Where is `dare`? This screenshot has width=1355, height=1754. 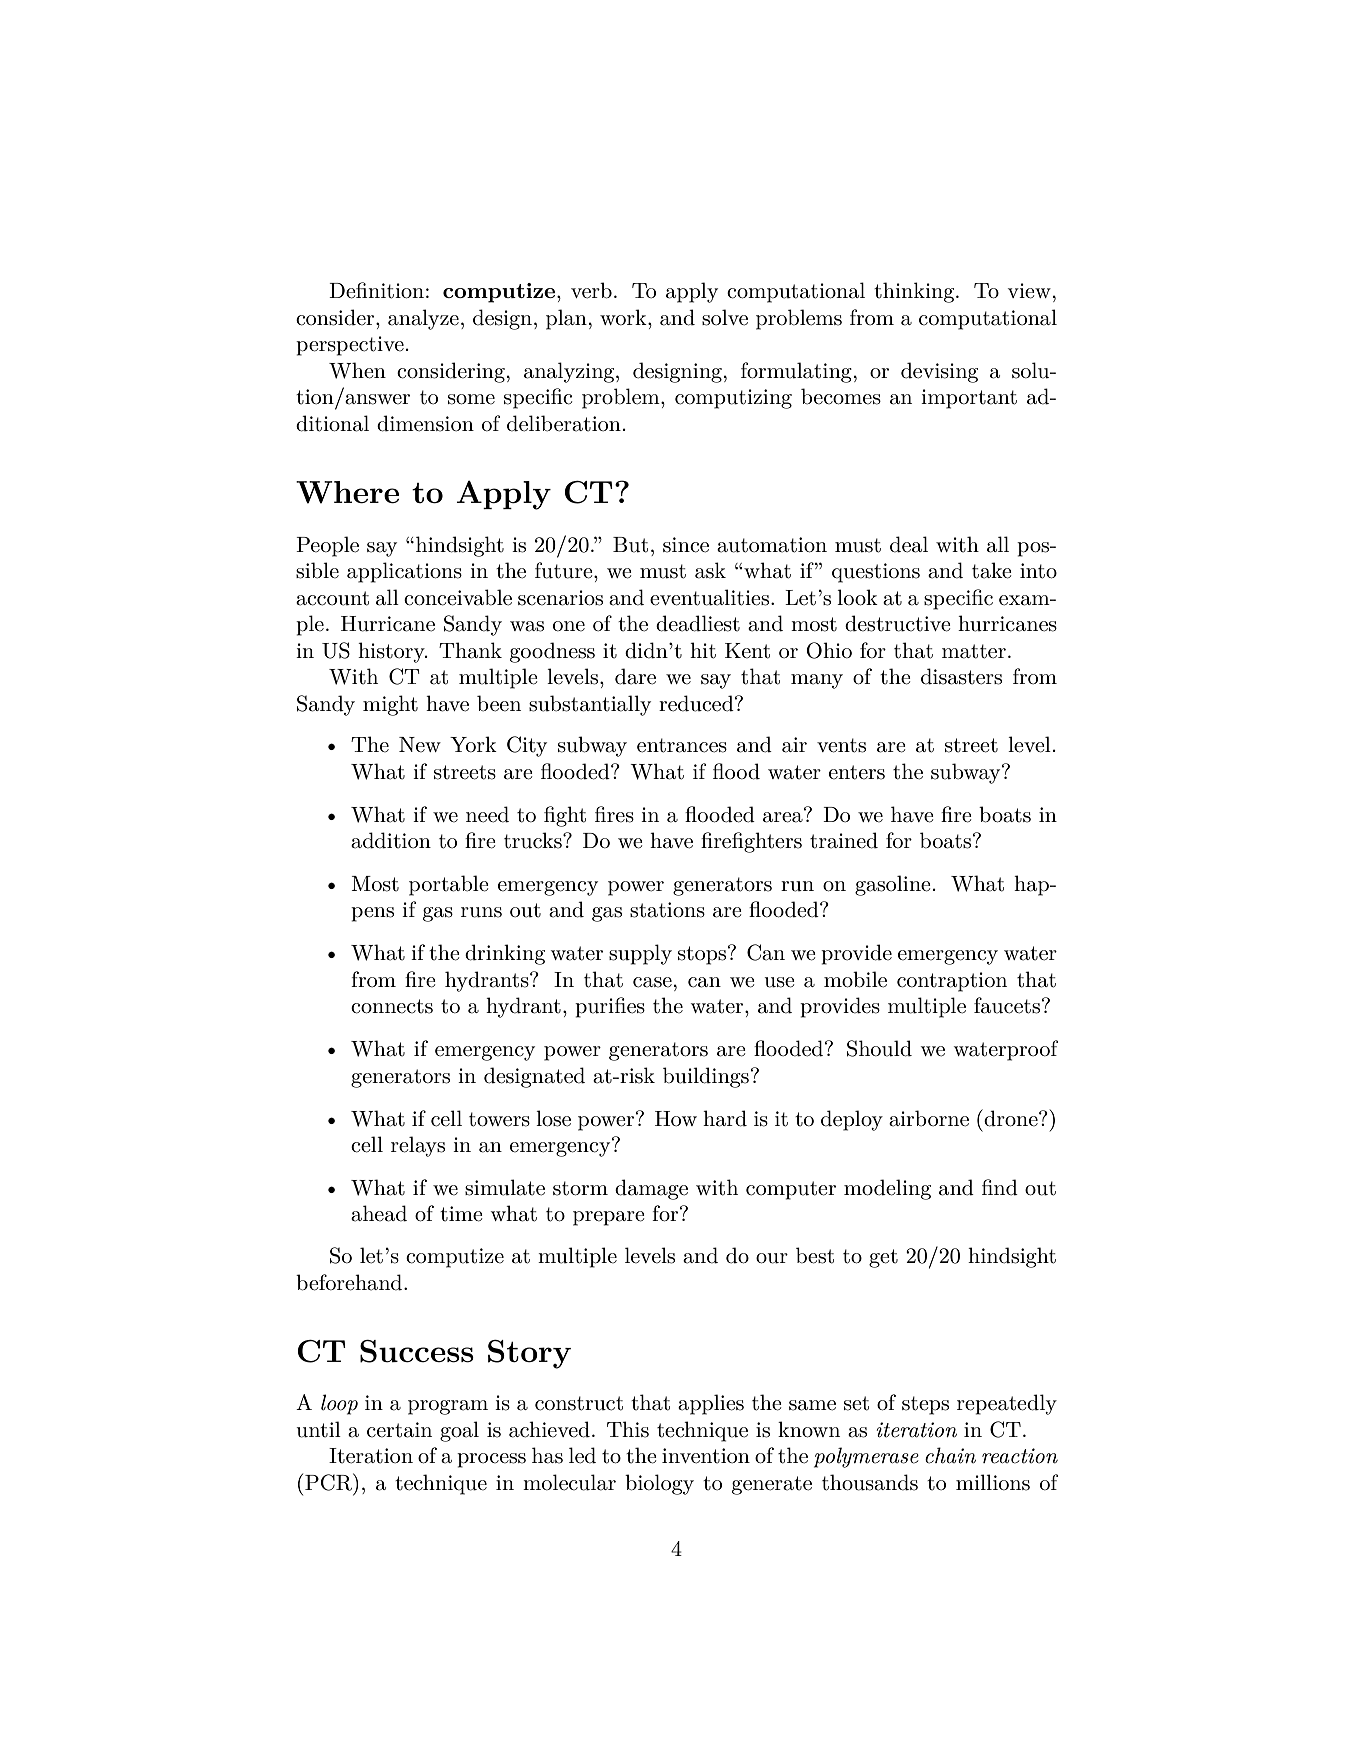 dare is located at coordinates (635, 676).
